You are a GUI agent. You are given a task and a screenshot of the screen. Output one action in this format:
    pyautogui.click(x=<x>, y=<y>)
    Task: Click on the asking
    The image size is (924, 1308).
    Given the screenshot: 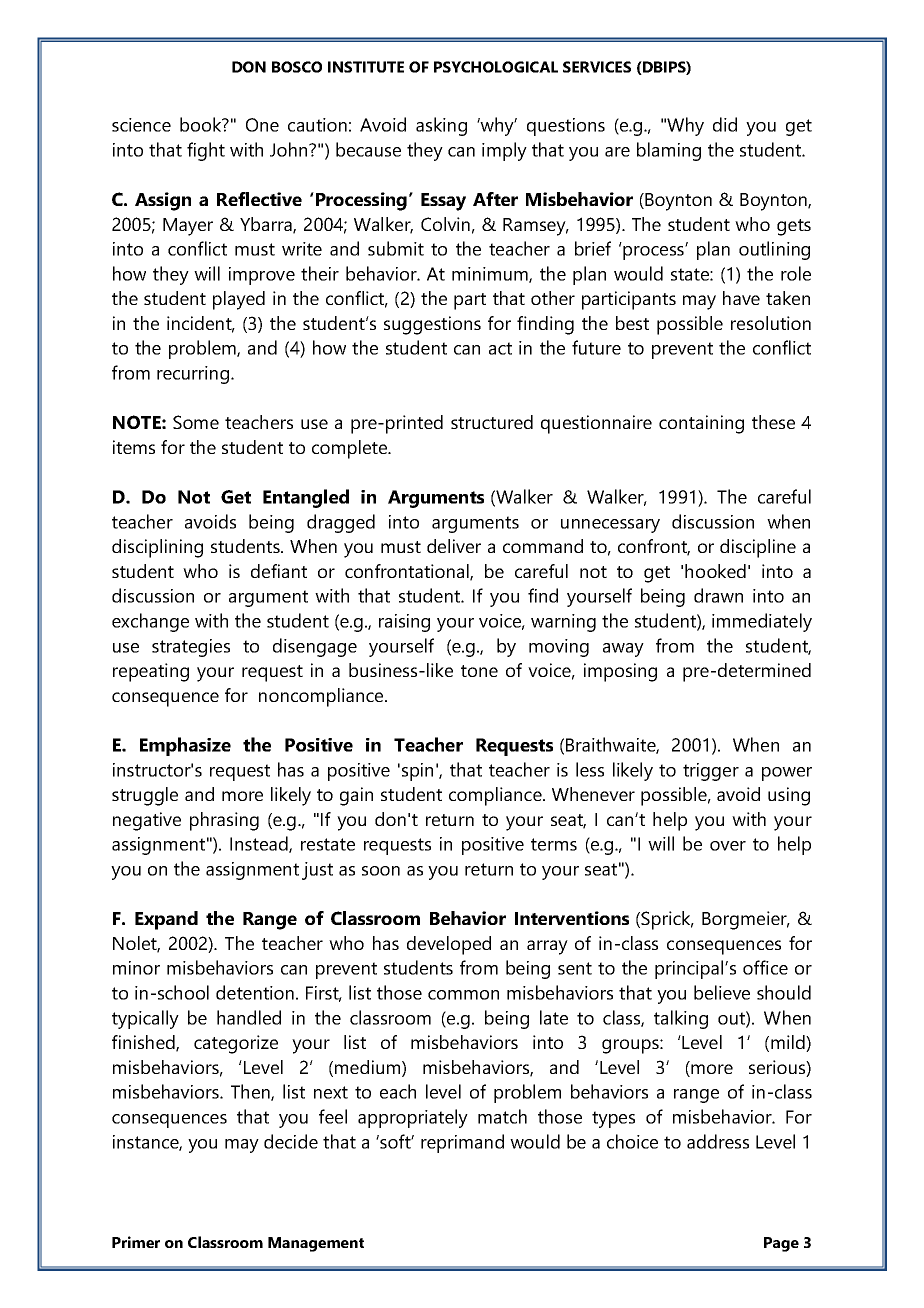 What is the action you would take?
    pyautogui.click(x=441, y=126)
